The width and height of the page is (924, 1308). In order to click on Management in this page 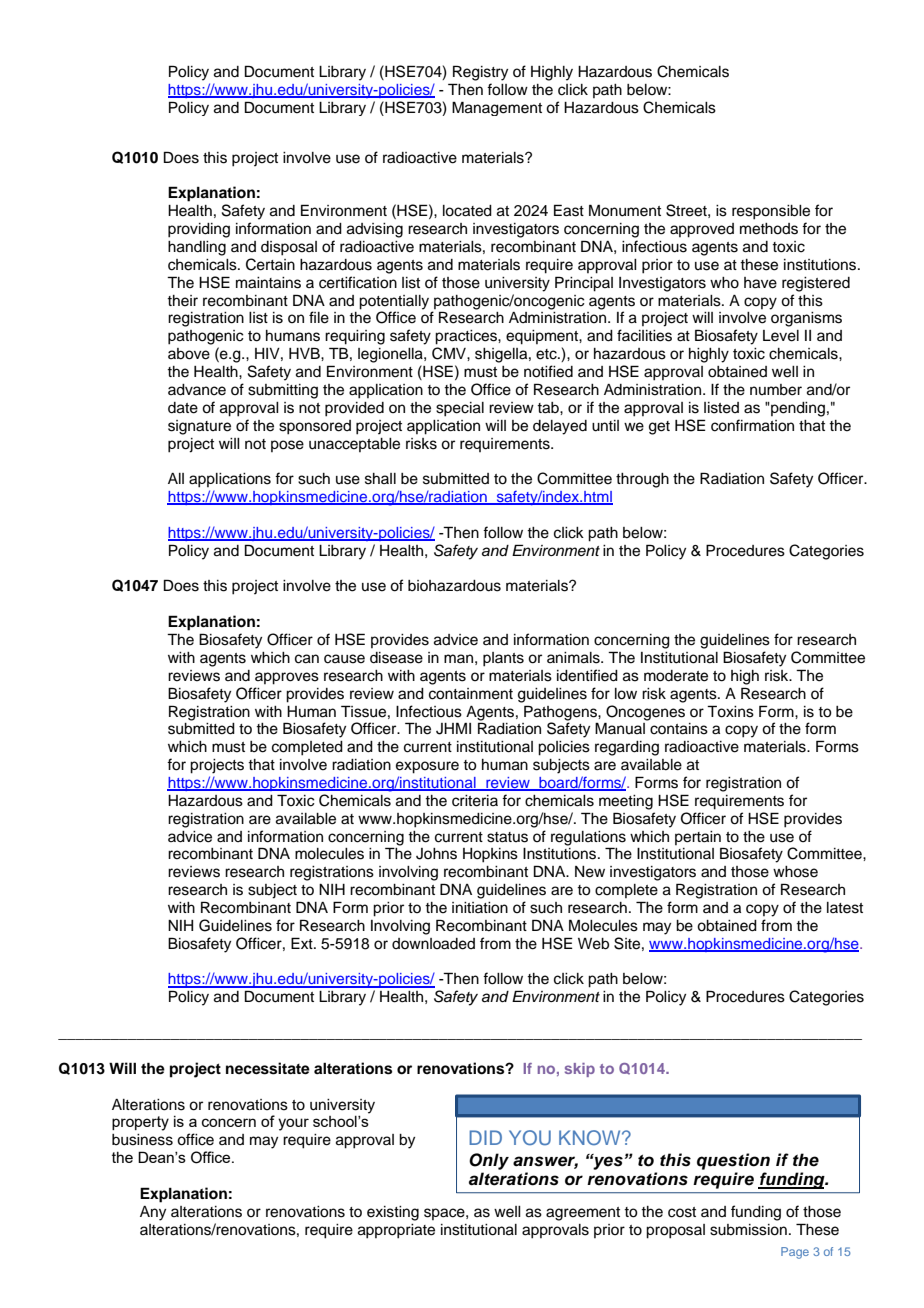, I will do `click(497, 108)`.
